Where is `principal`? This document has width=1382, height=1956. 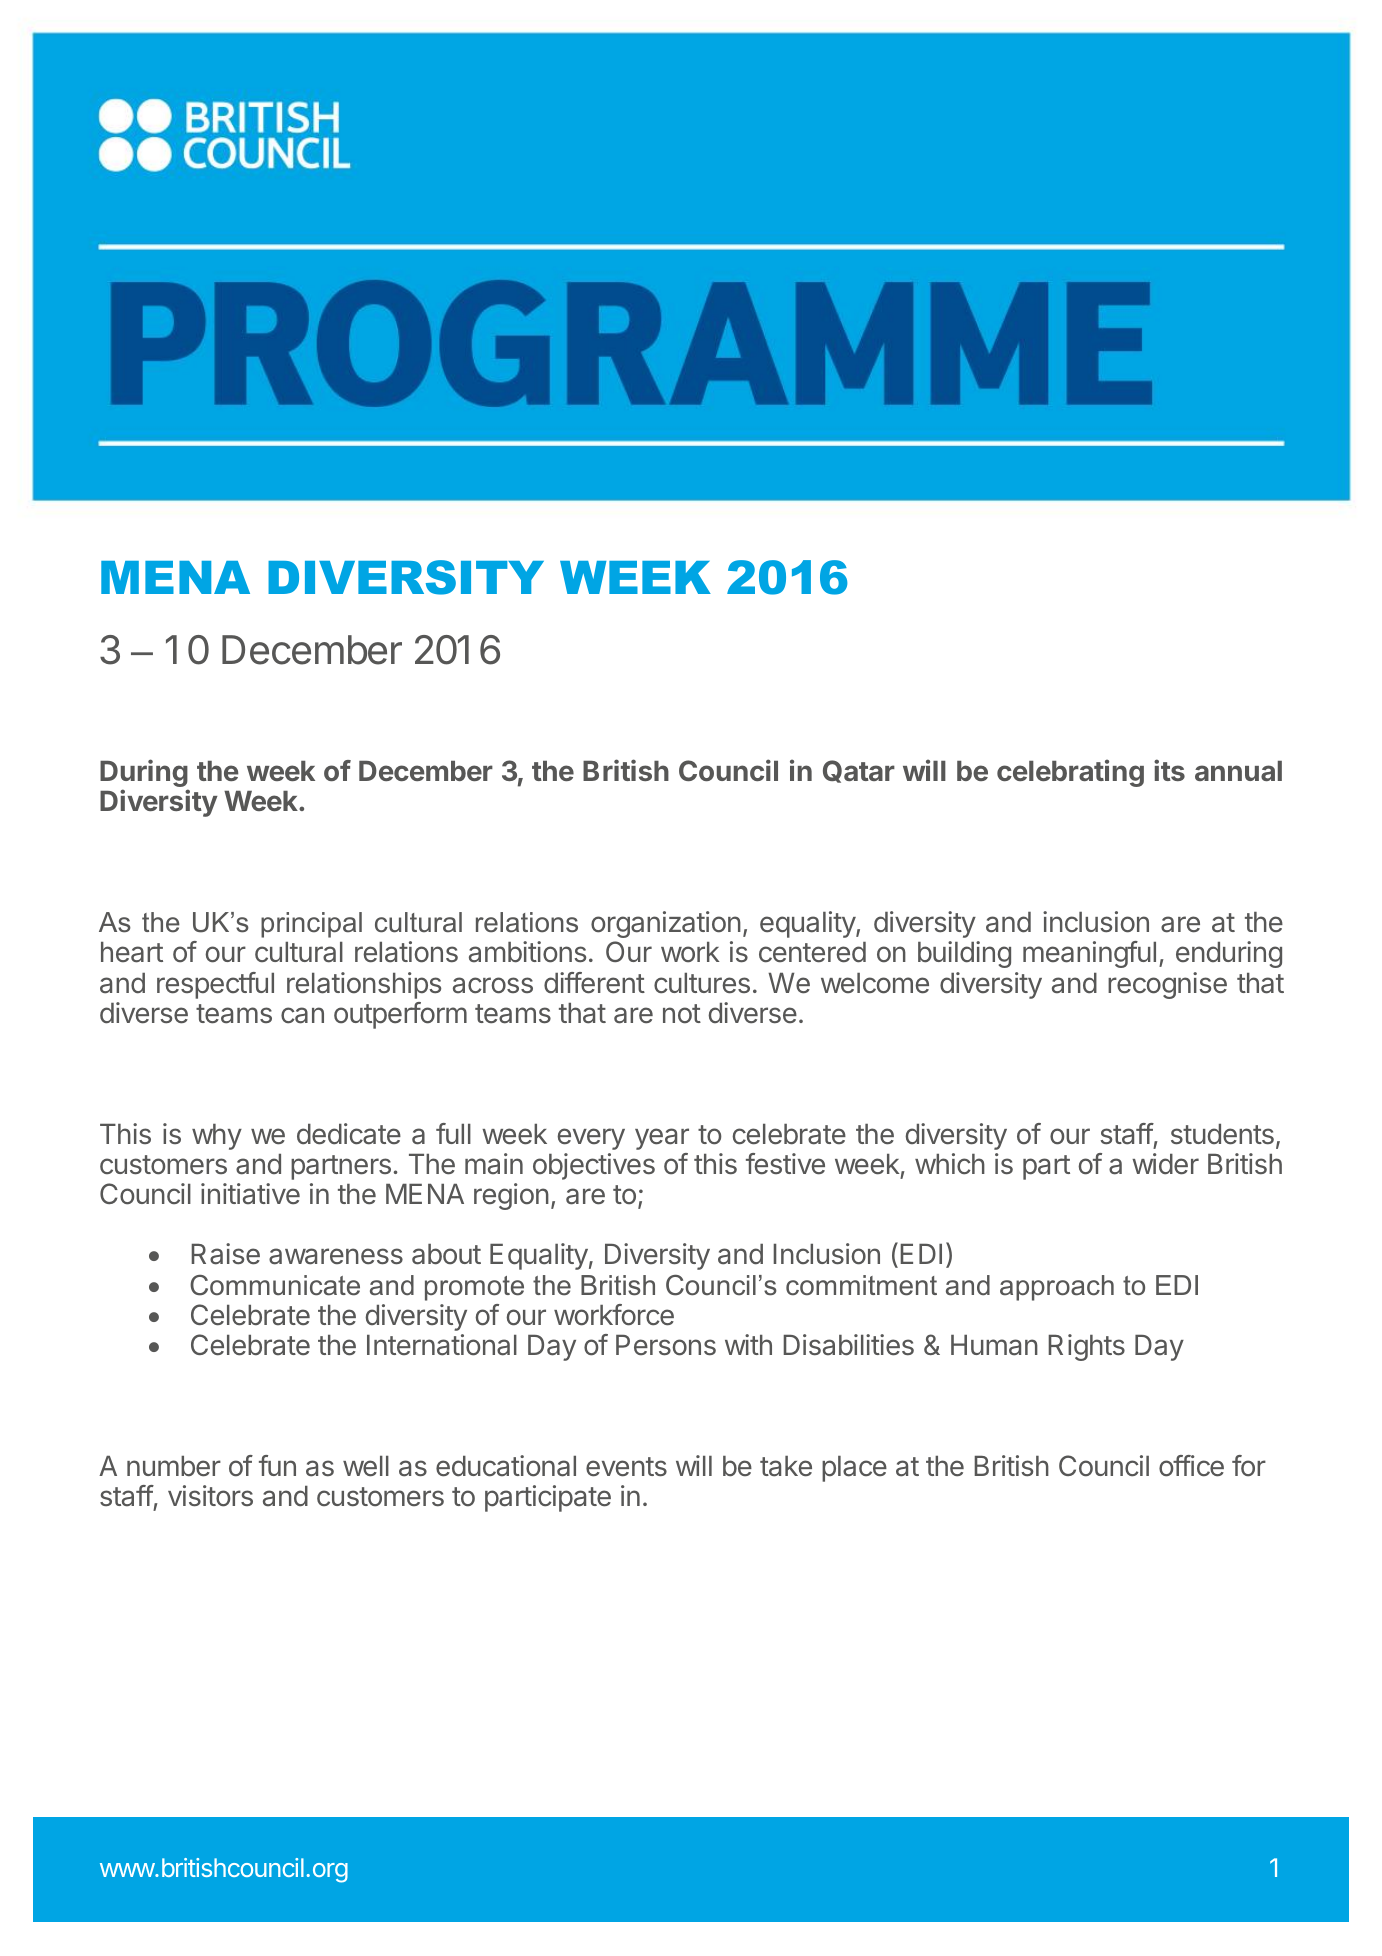
principal is located at coordinates (311, 925).
